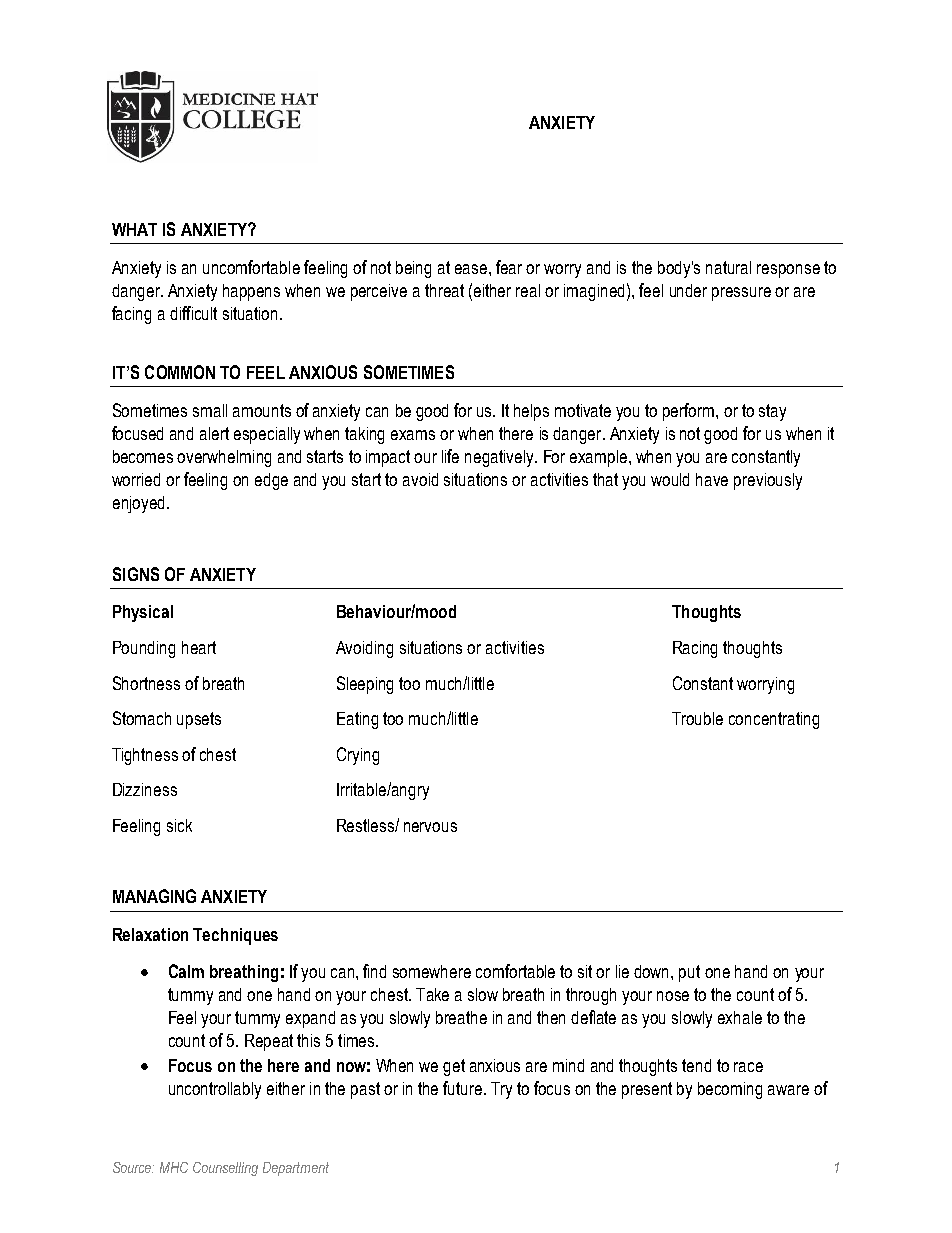  Describe the element at coordinates (472, 269) in the page. I see `ease` at that location.
